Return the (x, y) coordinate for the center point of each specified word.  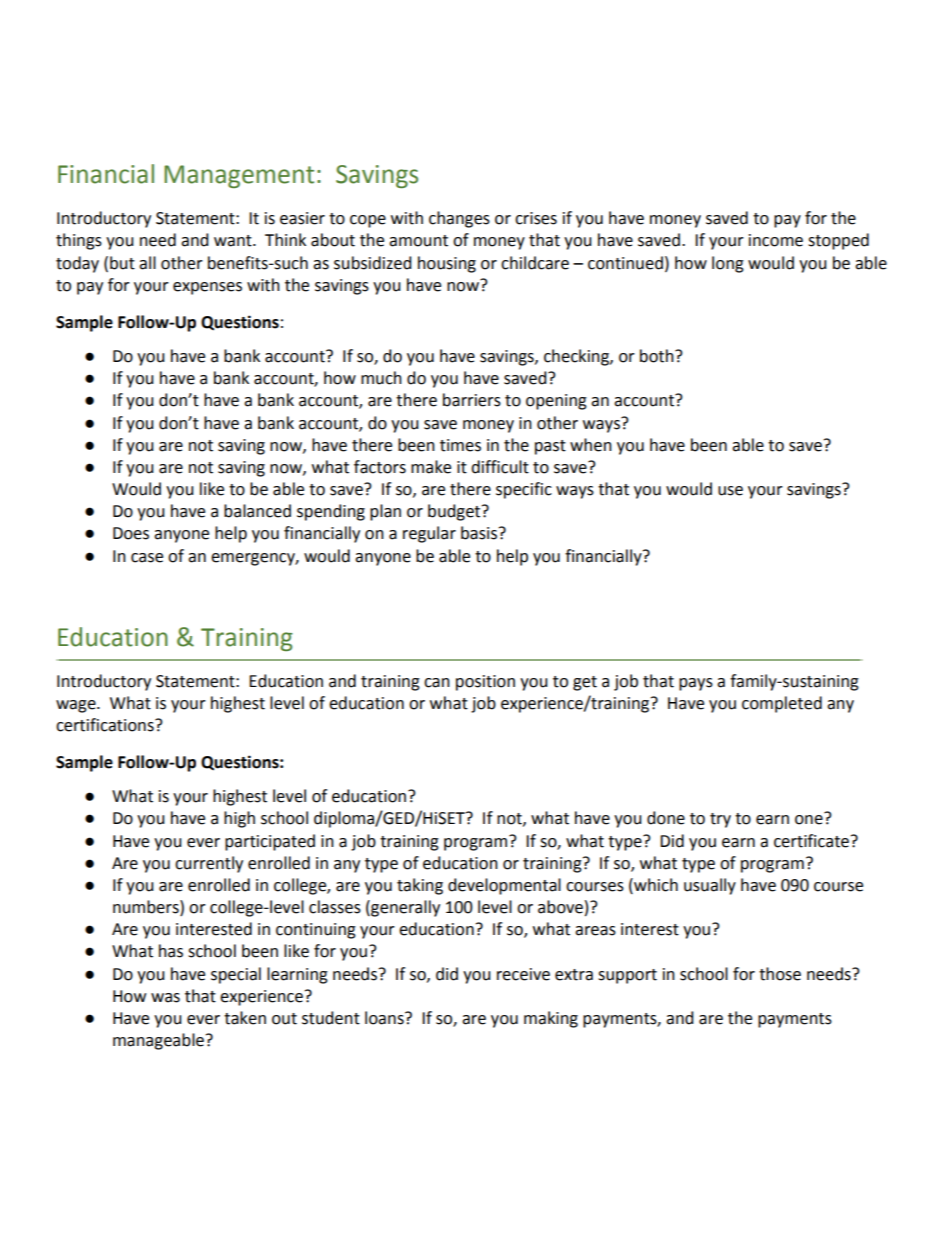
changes (459, 219)
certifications (106, 725)
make (431, 467)
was (165, 998)
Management (239, 176)
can (437, 683)
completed (782, 704)
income (776, 240)
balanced (257, 511)
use (730, 491)
